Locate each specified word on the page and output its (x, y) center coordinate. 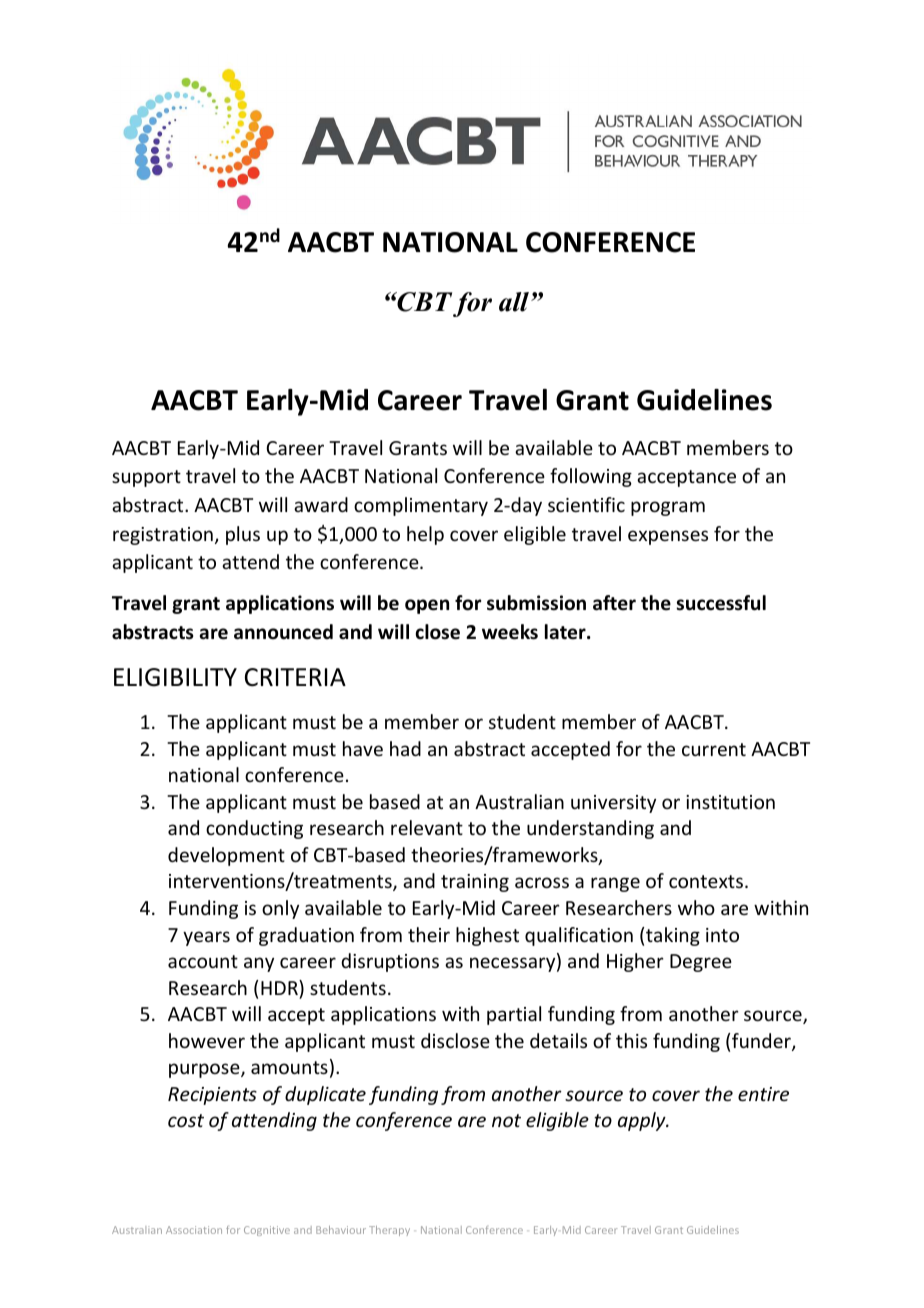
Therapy (389, 1231)
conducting (254, 829)
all (515, 302)
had (405, 748)
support (146, 478)
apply (643, 1121)
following (591, 477)
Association (194, 1230)
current (714, 749)
